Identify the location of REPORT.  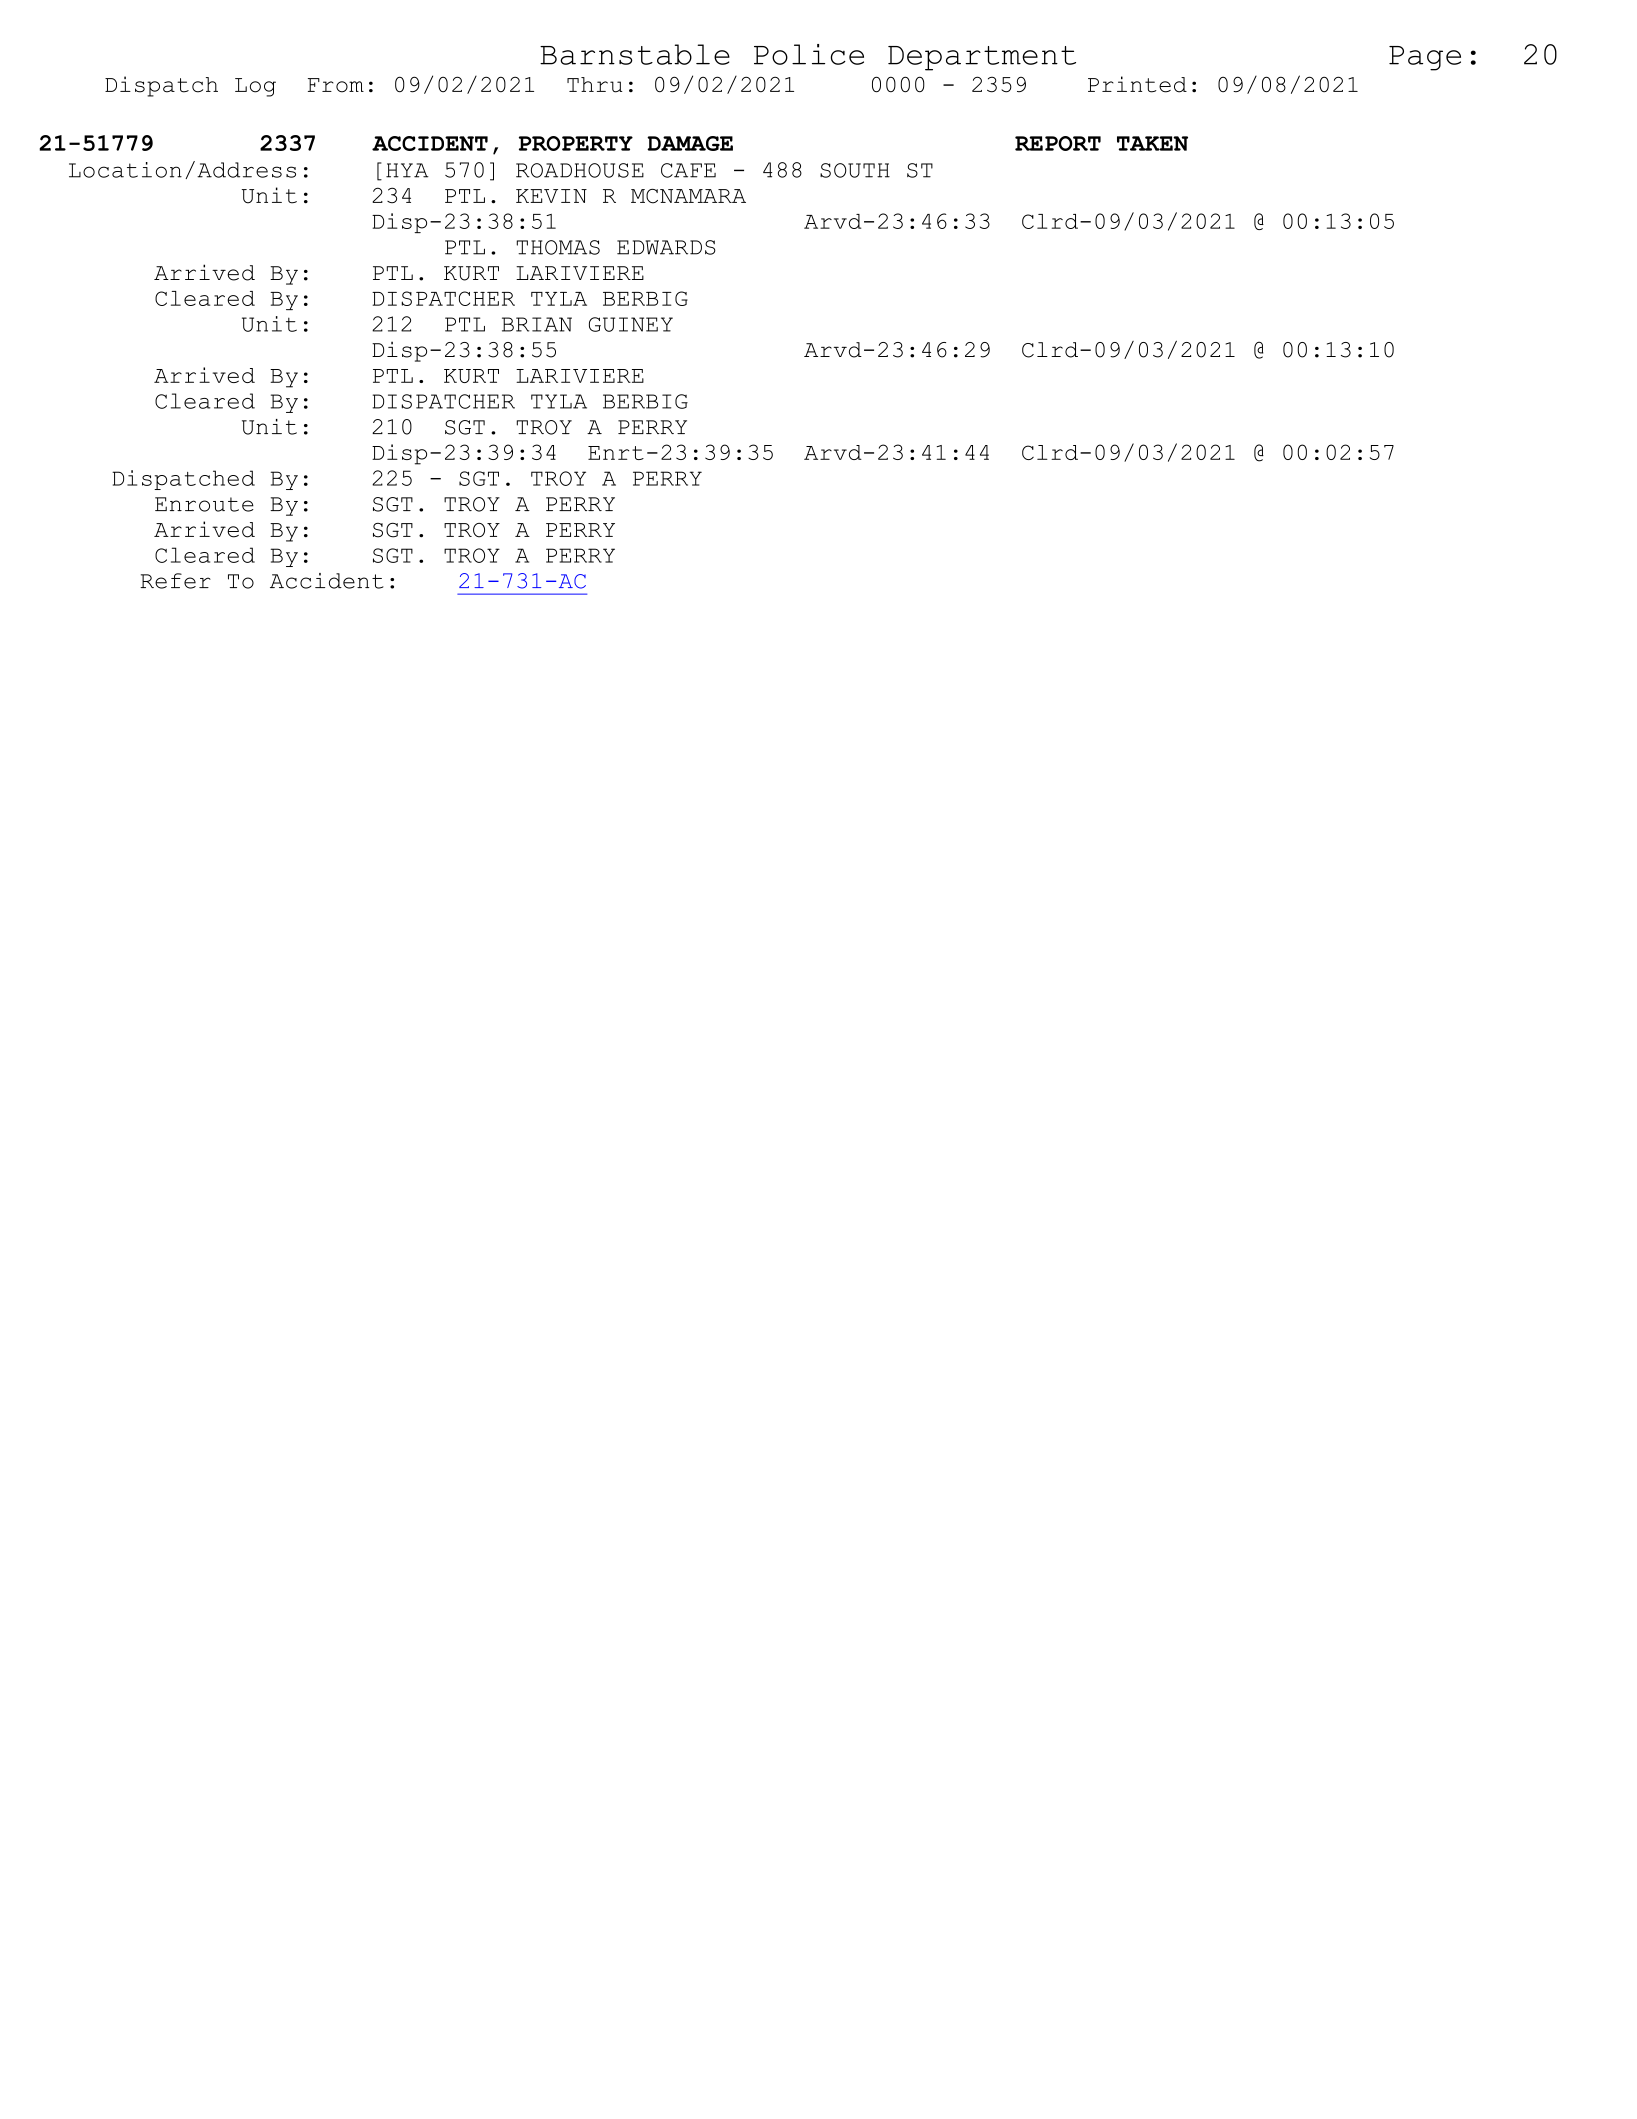
(1058, 143).
